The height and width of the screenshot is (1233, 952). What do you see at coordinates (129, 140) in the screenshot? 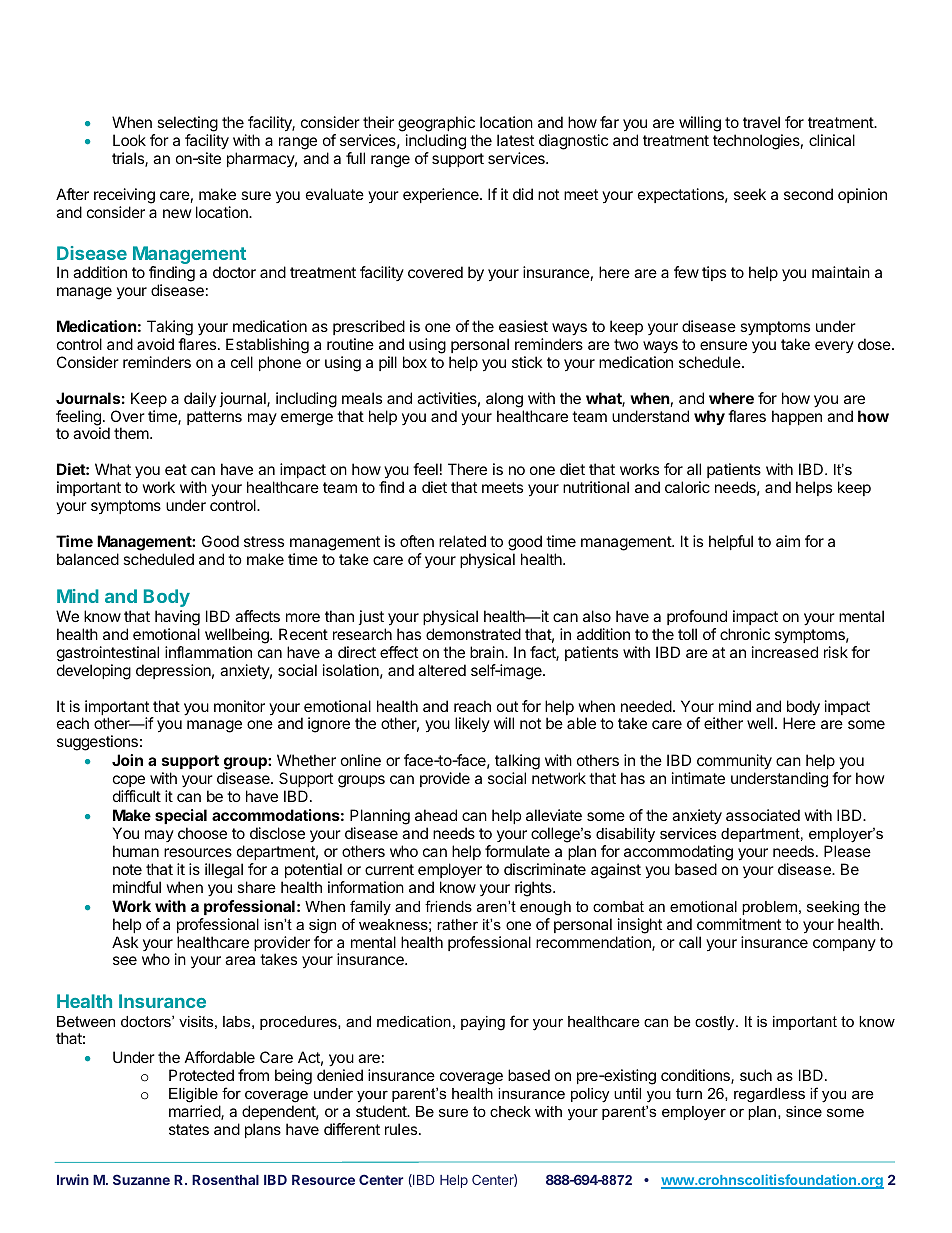
I see `Look` at bounding box center [129, 140].
